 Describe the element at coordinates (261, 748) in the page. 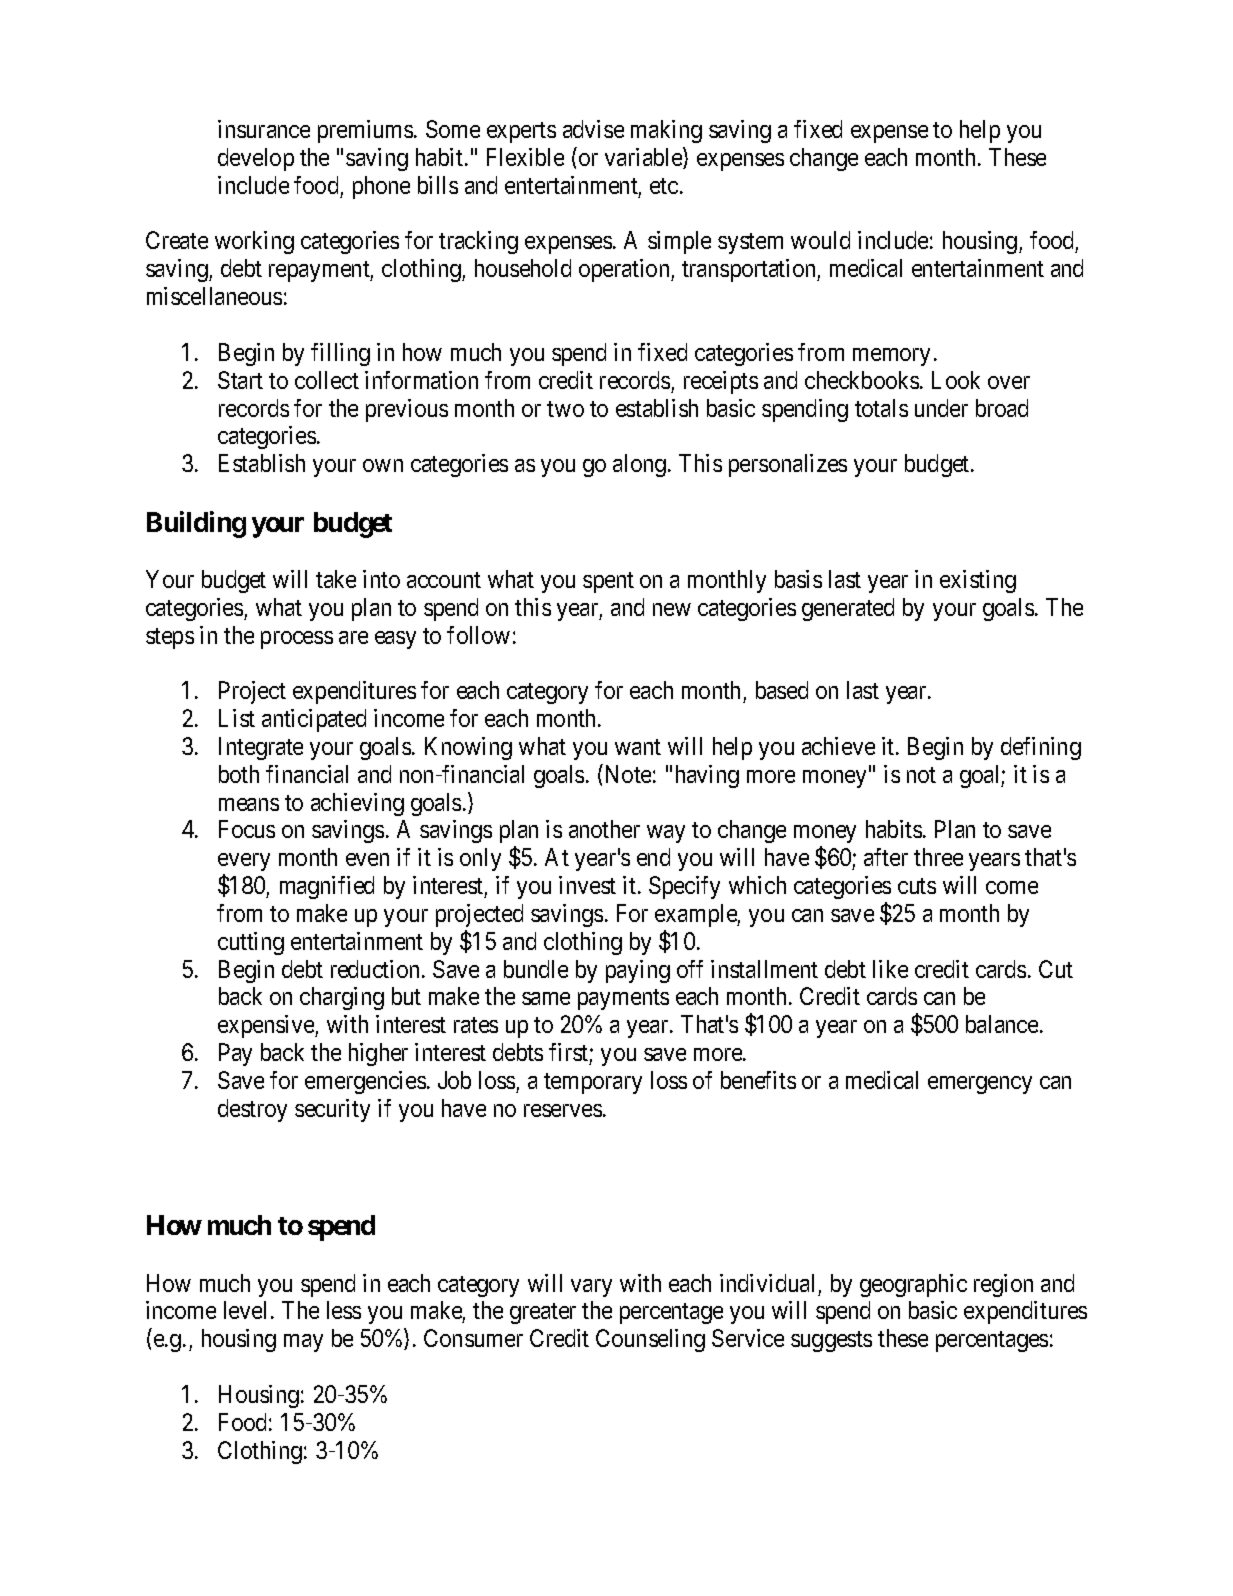

I see `Integrate` at that location.
